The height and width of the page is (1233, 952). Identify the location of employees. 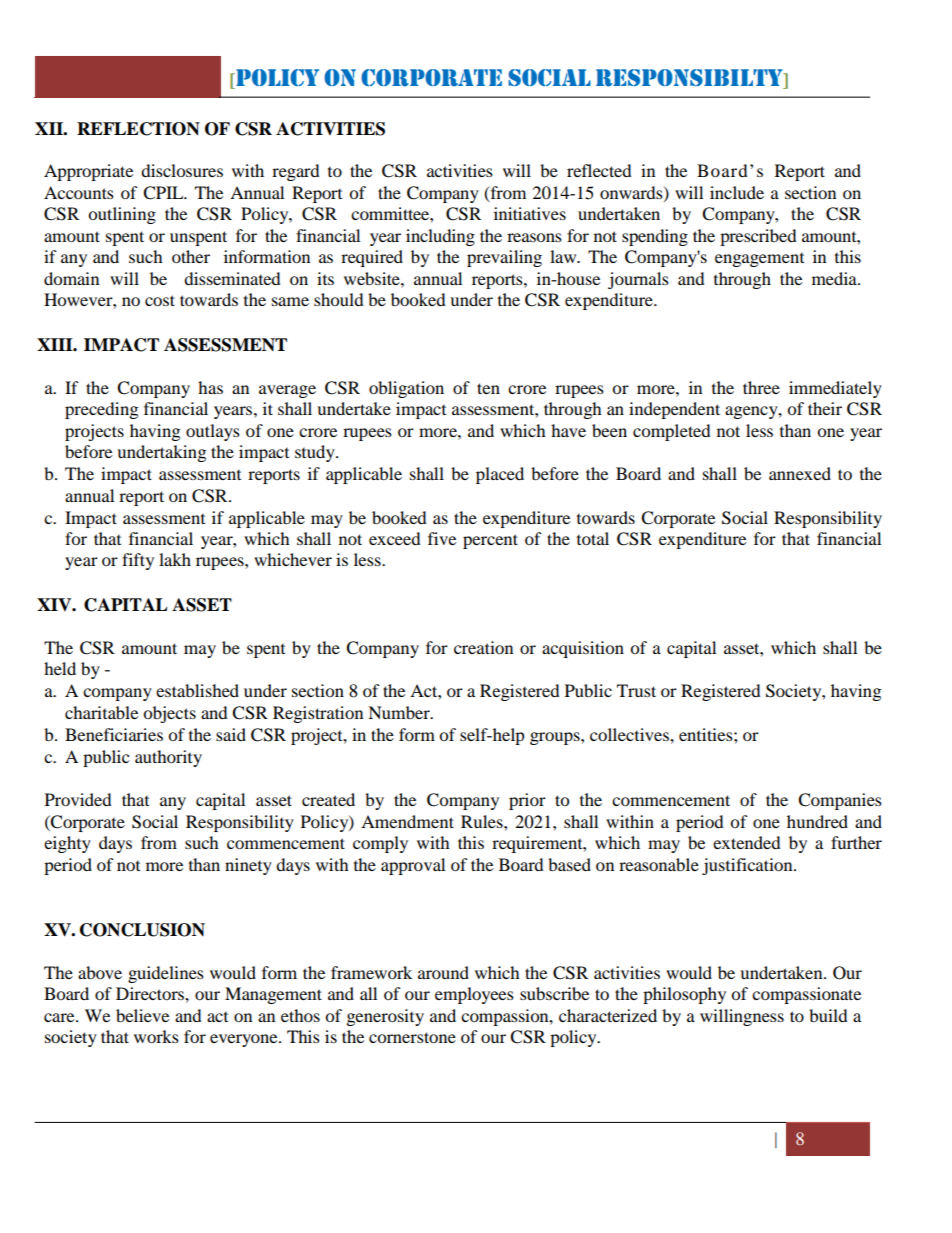
(474, 995).
